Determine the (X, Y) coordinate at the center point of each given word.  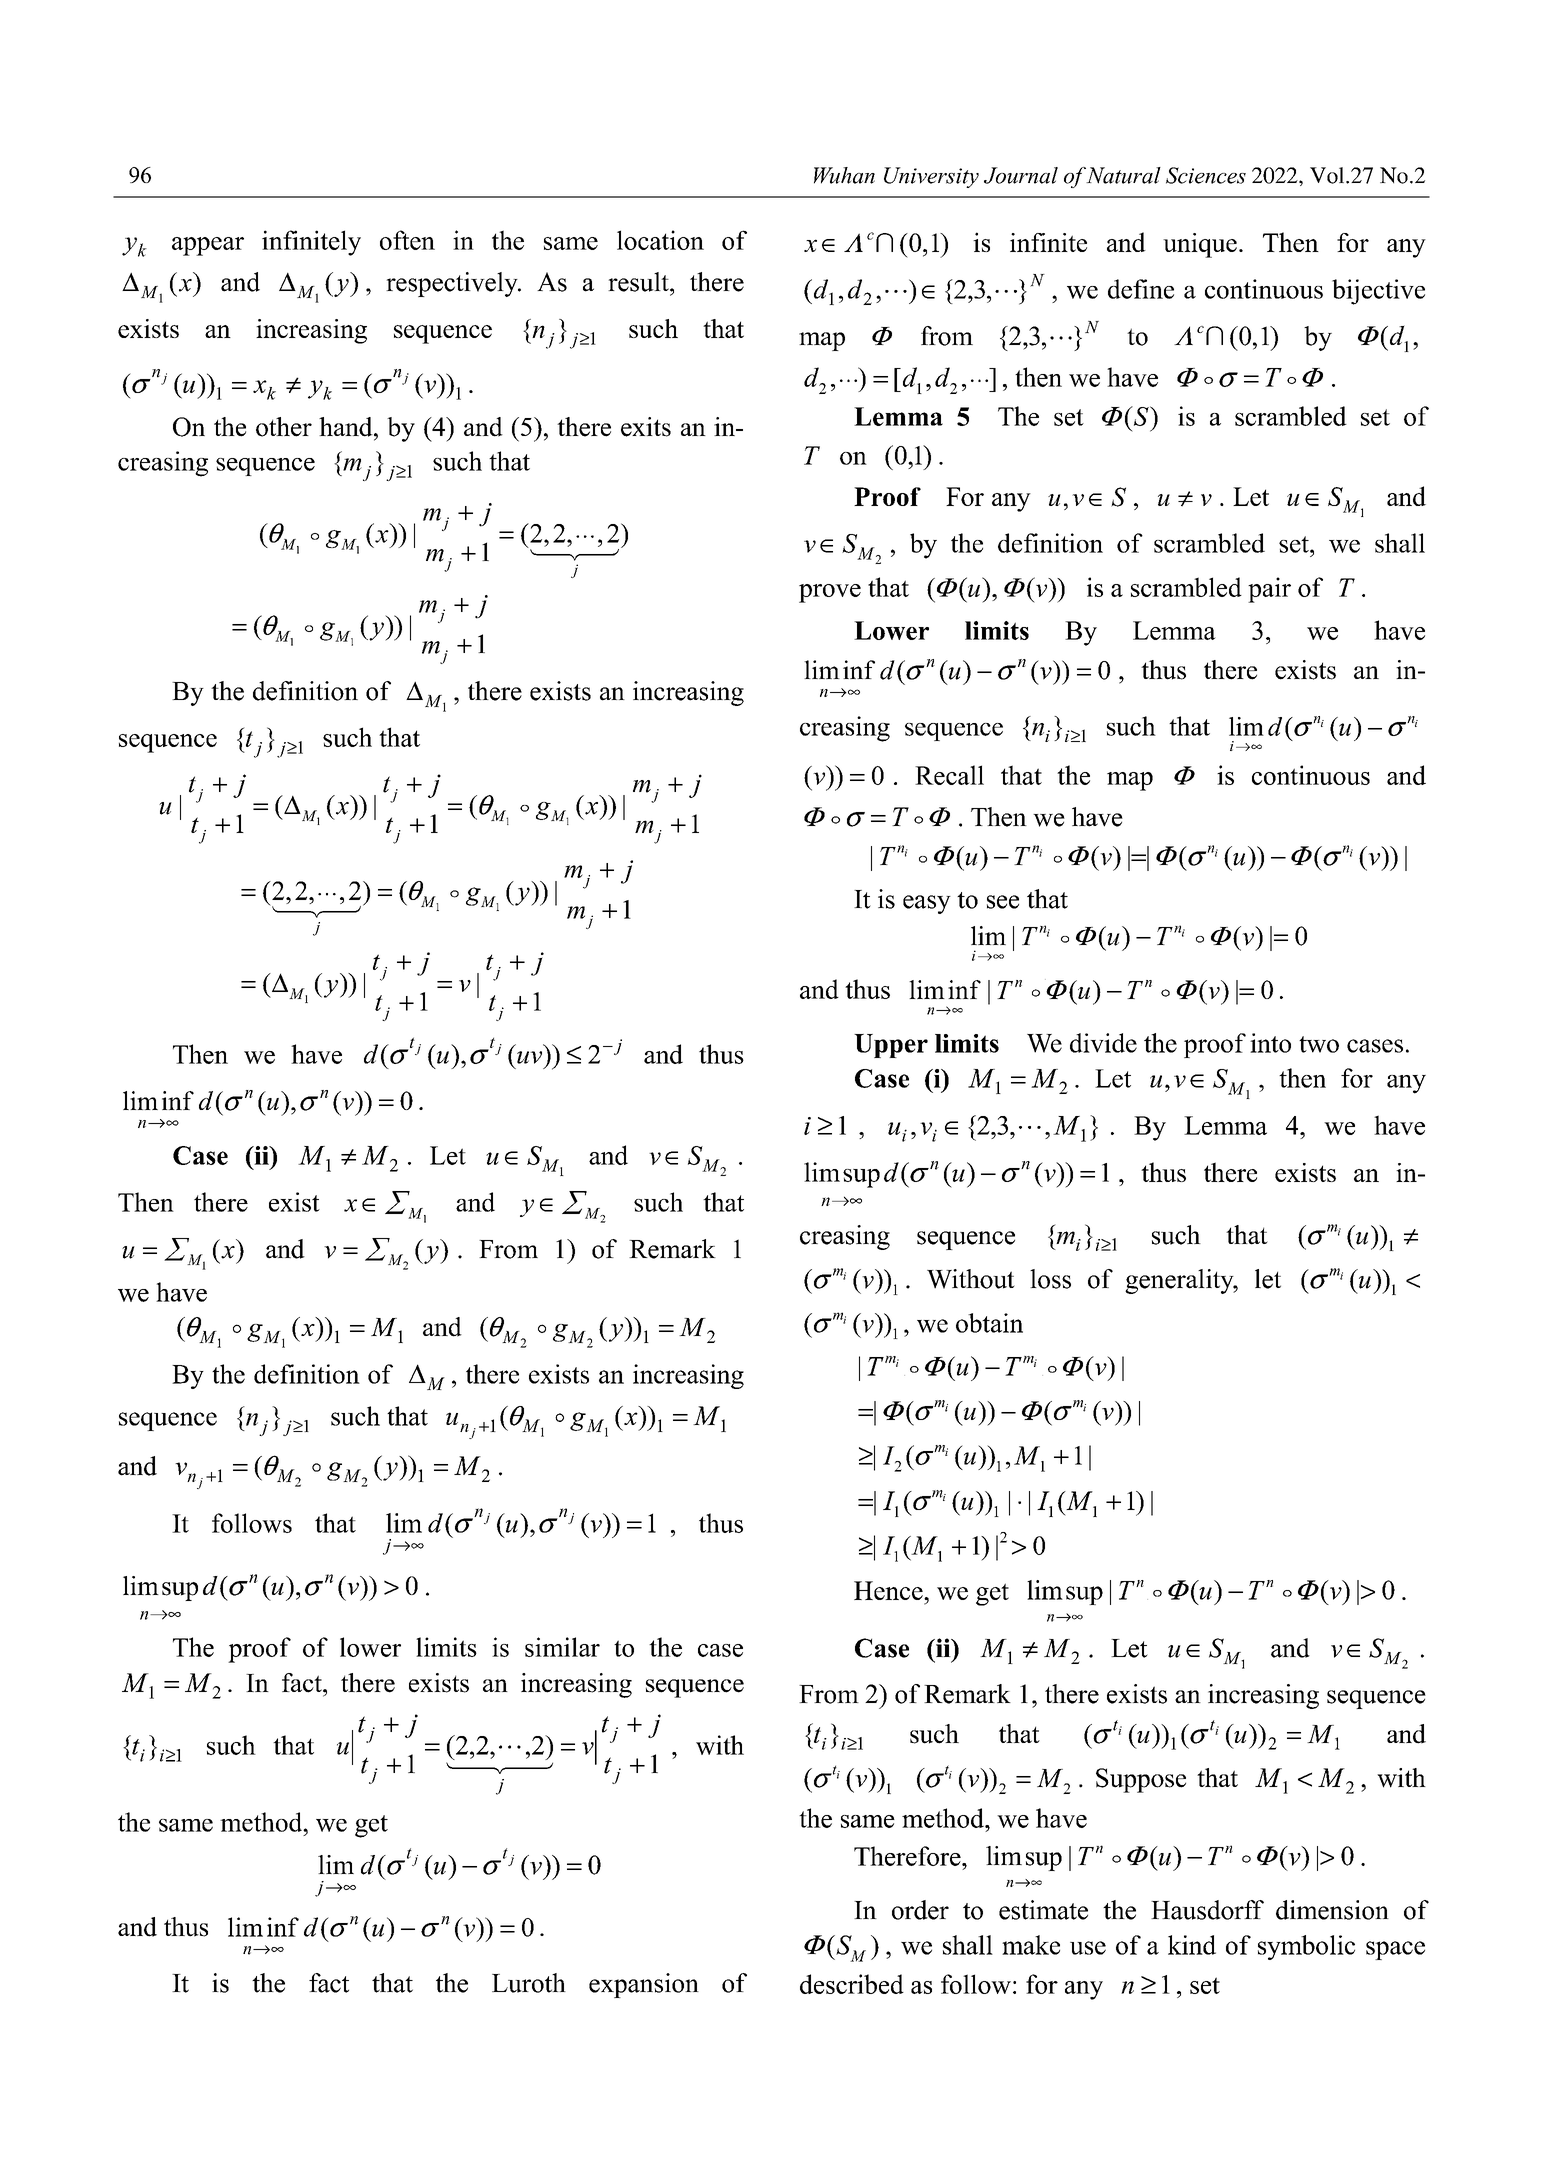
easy (927, 904)
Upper (891, 1046)
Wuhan (844, 175)
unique (1200, 245)
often (407, 240)
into (1270, 1043)
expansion (644, 1985)
